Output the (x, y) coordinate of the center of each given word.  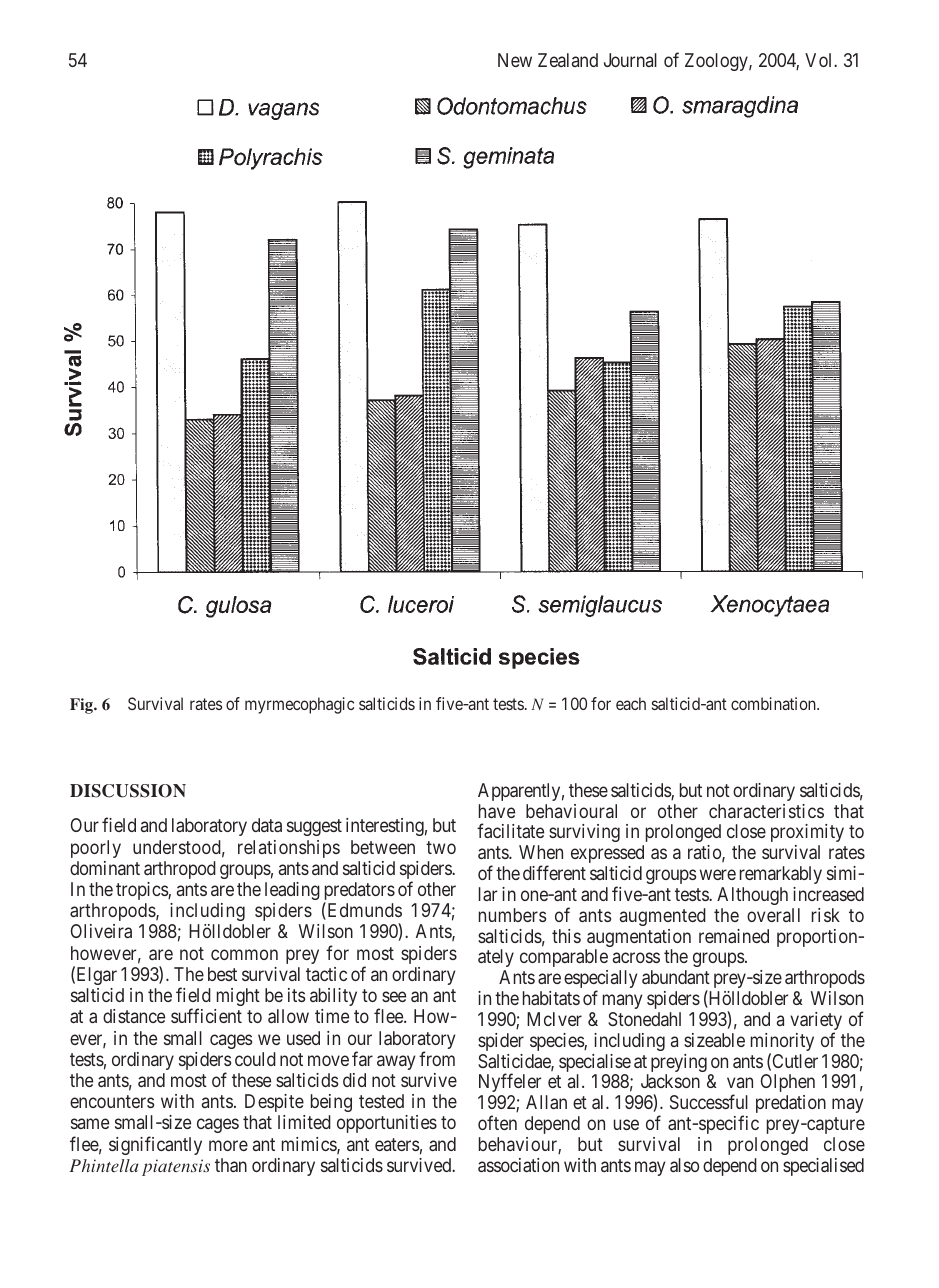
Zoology (717, 62)
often (497, 1122)
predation (791, 1104)
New (515, 60)
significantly (155, 1145)
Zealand (568, 60)
